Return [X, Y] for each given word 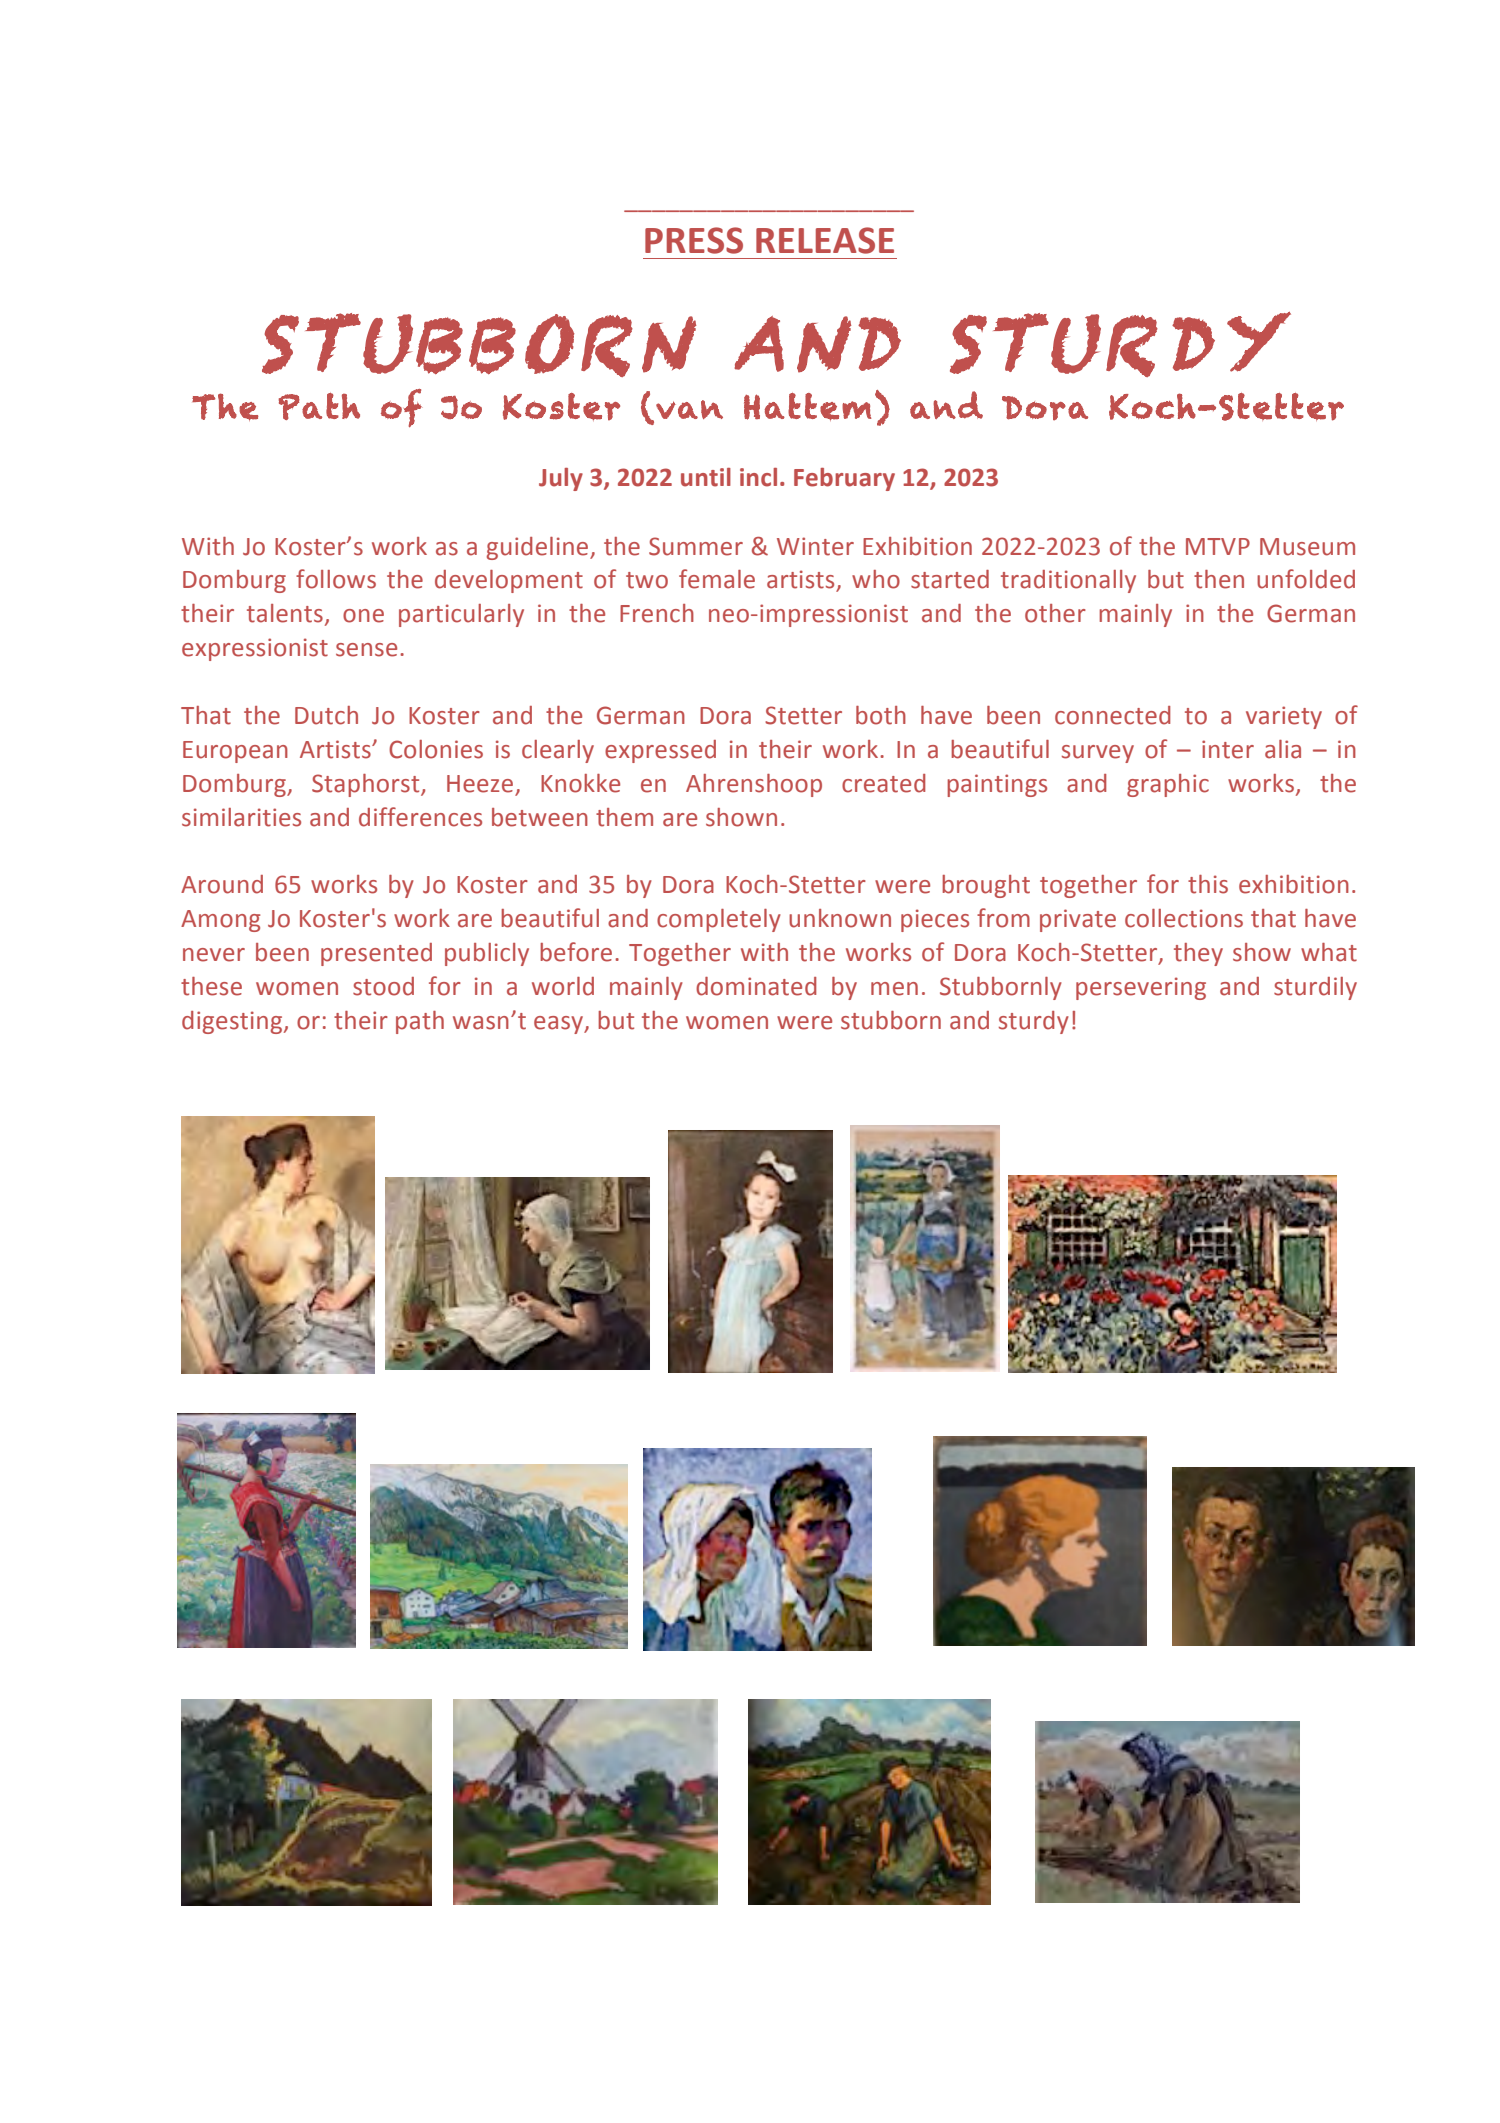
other [1055, 613]
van [689, 409]
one [363, 616]
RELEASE [825, 240]
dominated [756, 986]
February [844, 479]
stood [383, 986]
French [657, 613]
